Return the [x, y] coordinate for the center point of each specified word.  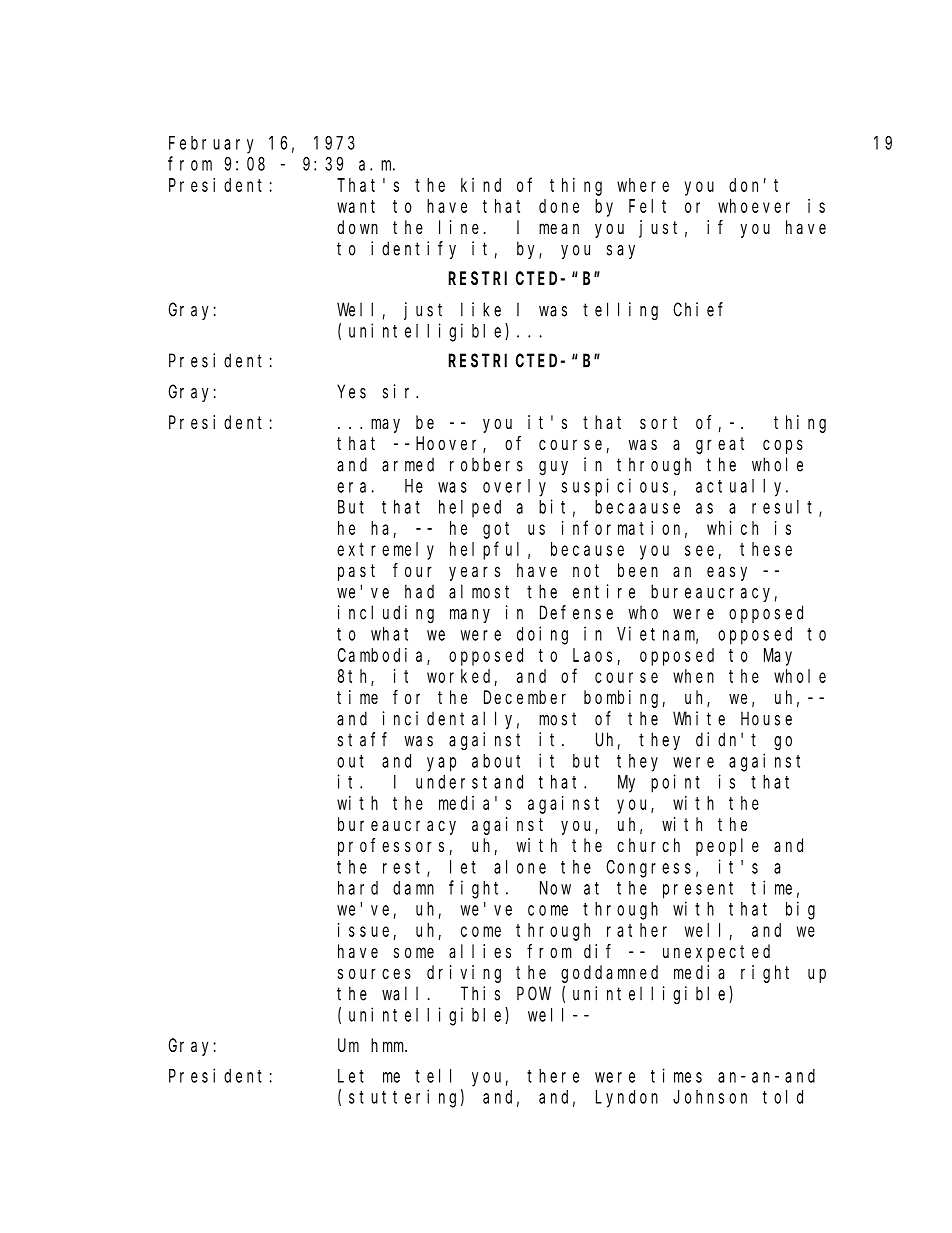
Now [555, 888]
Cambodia [383, 656]
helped [470, 508]
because [587, 549]
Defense [576, 612]
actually [741, 488]
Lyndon [627, 1099]
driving [464, 974]
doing [542, 635]
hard [358, 888]
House [766, 719]
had [419, 591]
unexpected [716, 953]
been [638, 570]
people [727, 847]
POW [534, 994]
